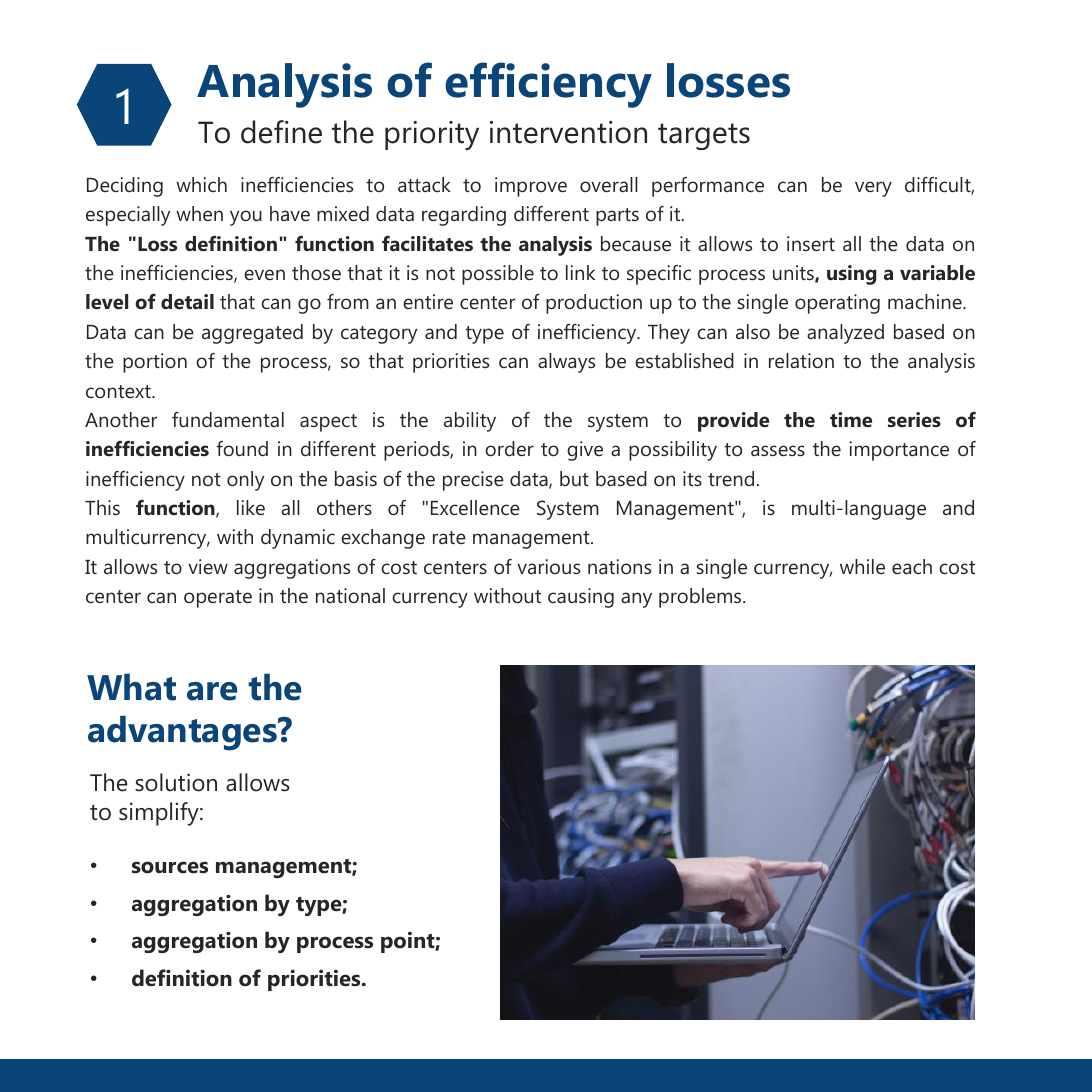  What do you see at coordinates (704, 136) in the screenshot?
I see `targets` at bounding box center [704, 136].
